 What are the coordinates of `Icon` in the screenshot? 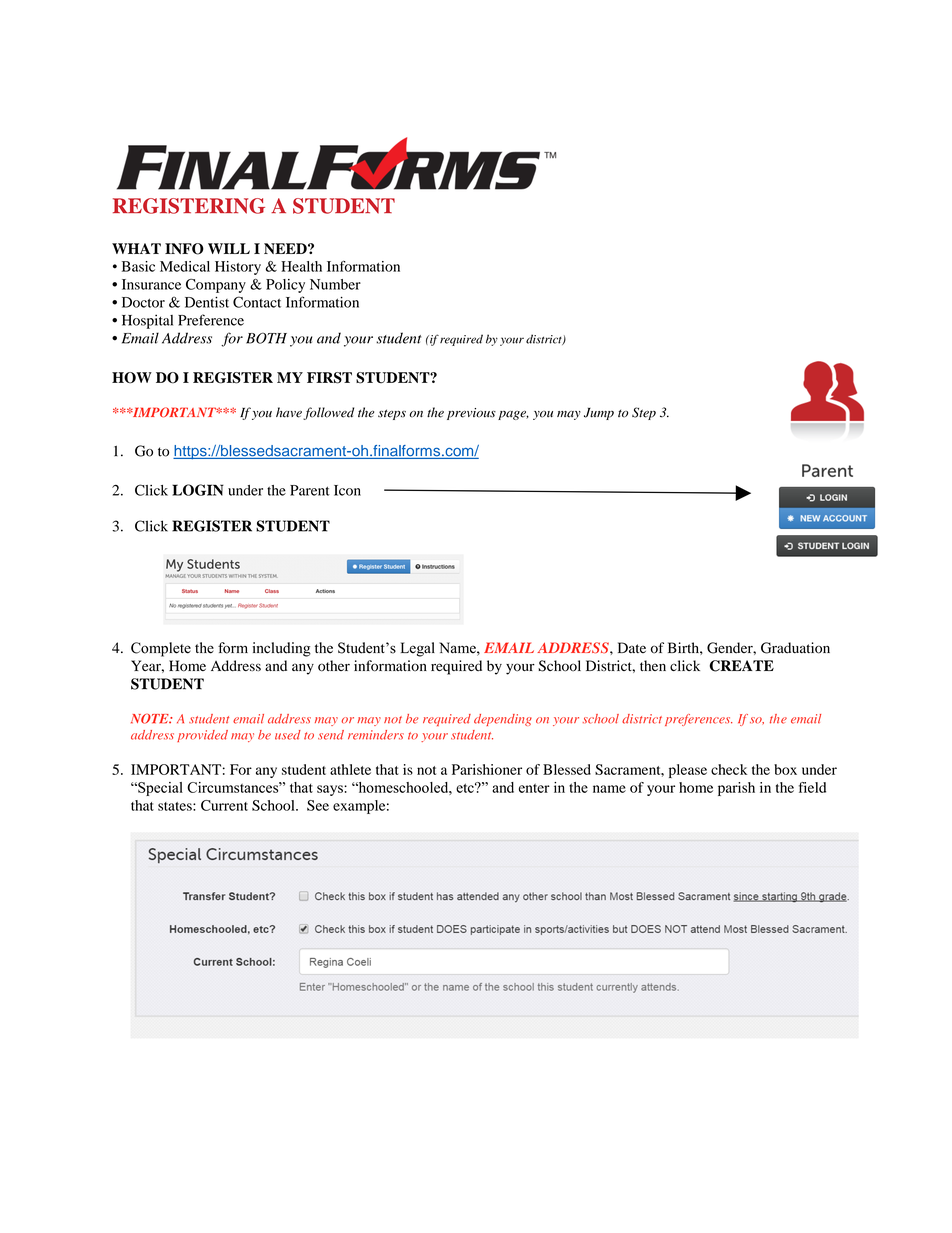 It's located at (347, 490).
